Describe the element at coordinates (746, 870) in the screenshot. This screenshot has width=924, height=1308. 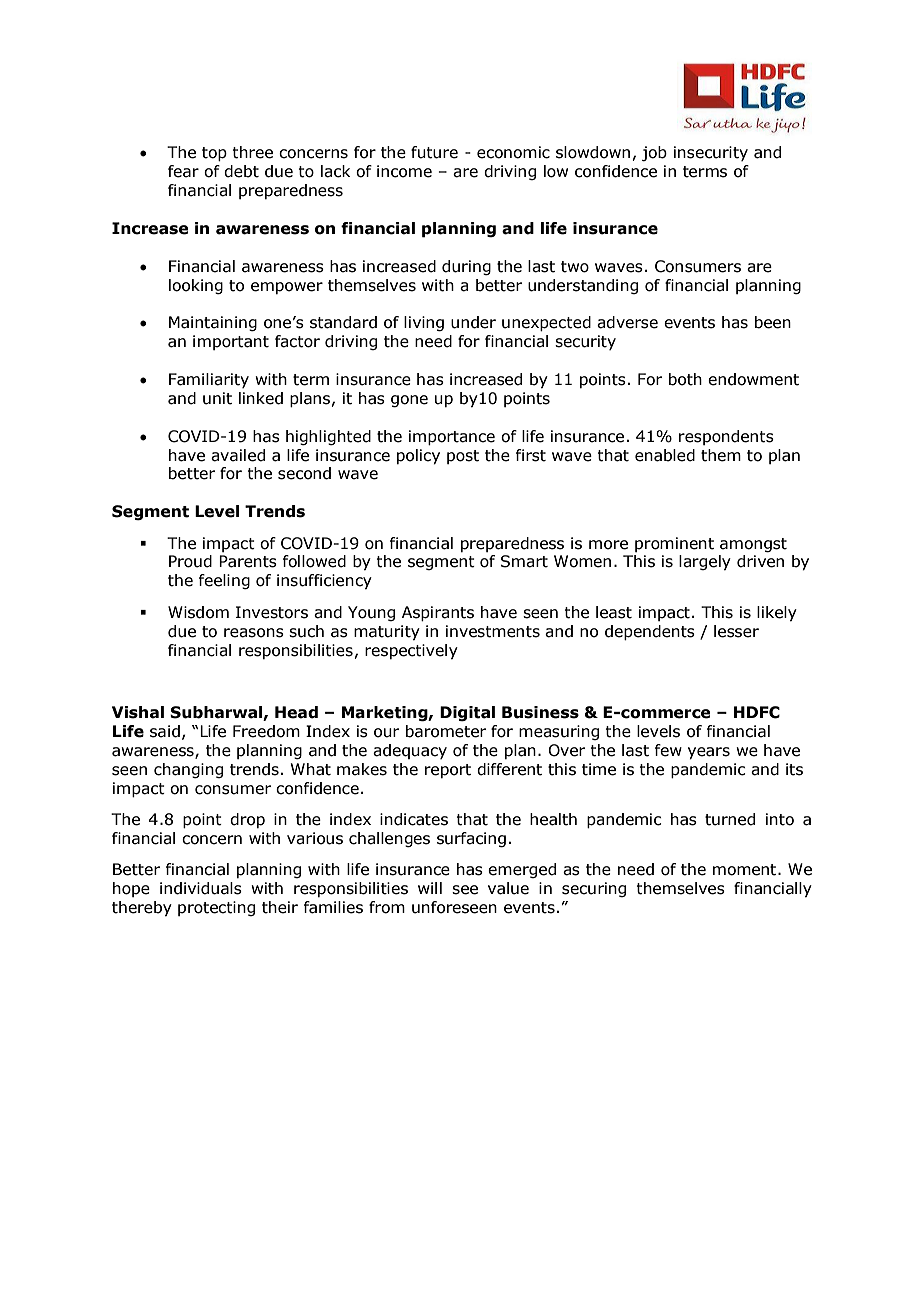
I see `moment` at that location.
